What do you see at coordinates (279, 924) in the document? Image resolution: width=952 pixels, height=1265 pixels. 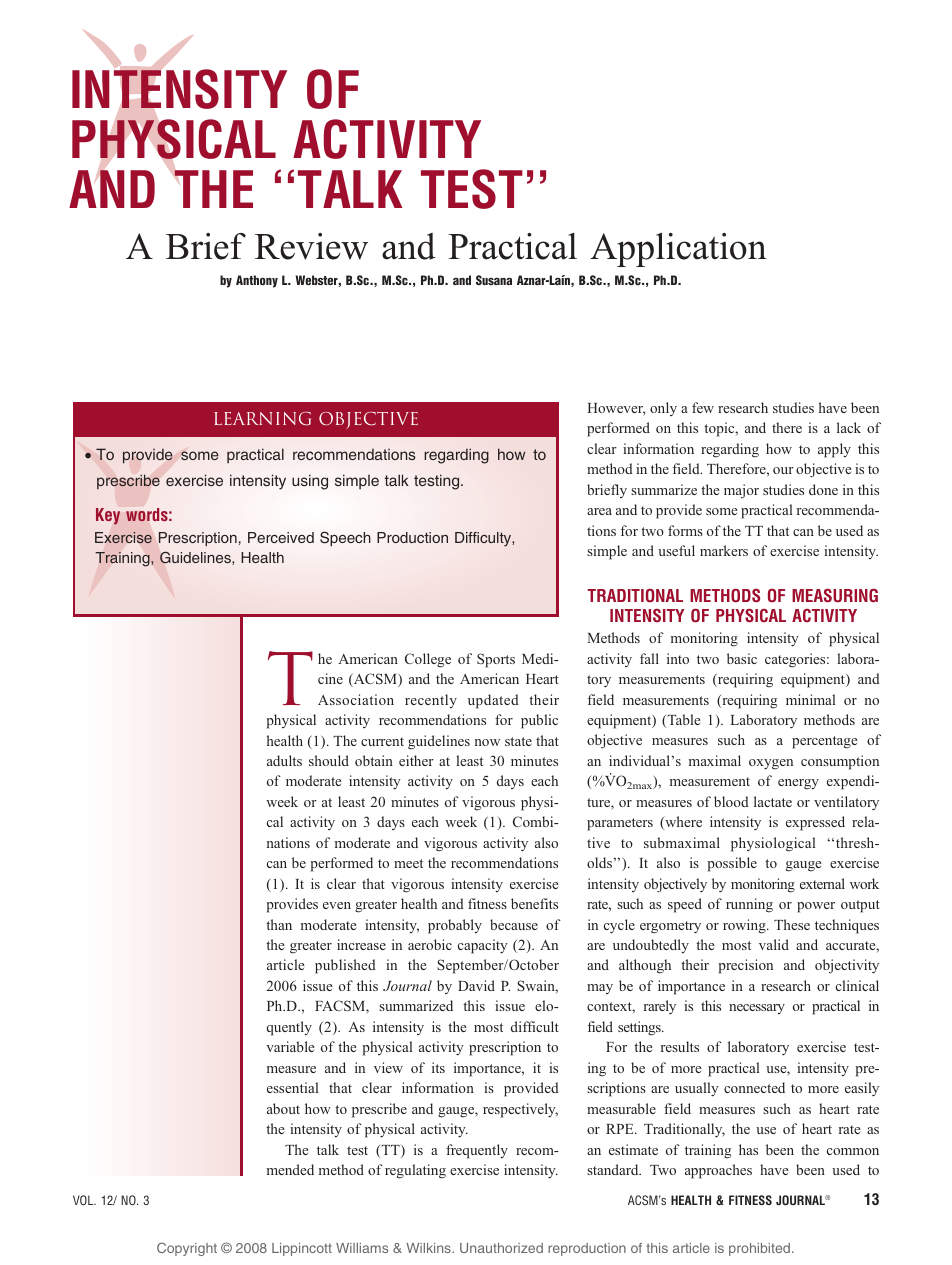 I see `than` at bounding box center [279, 924].
